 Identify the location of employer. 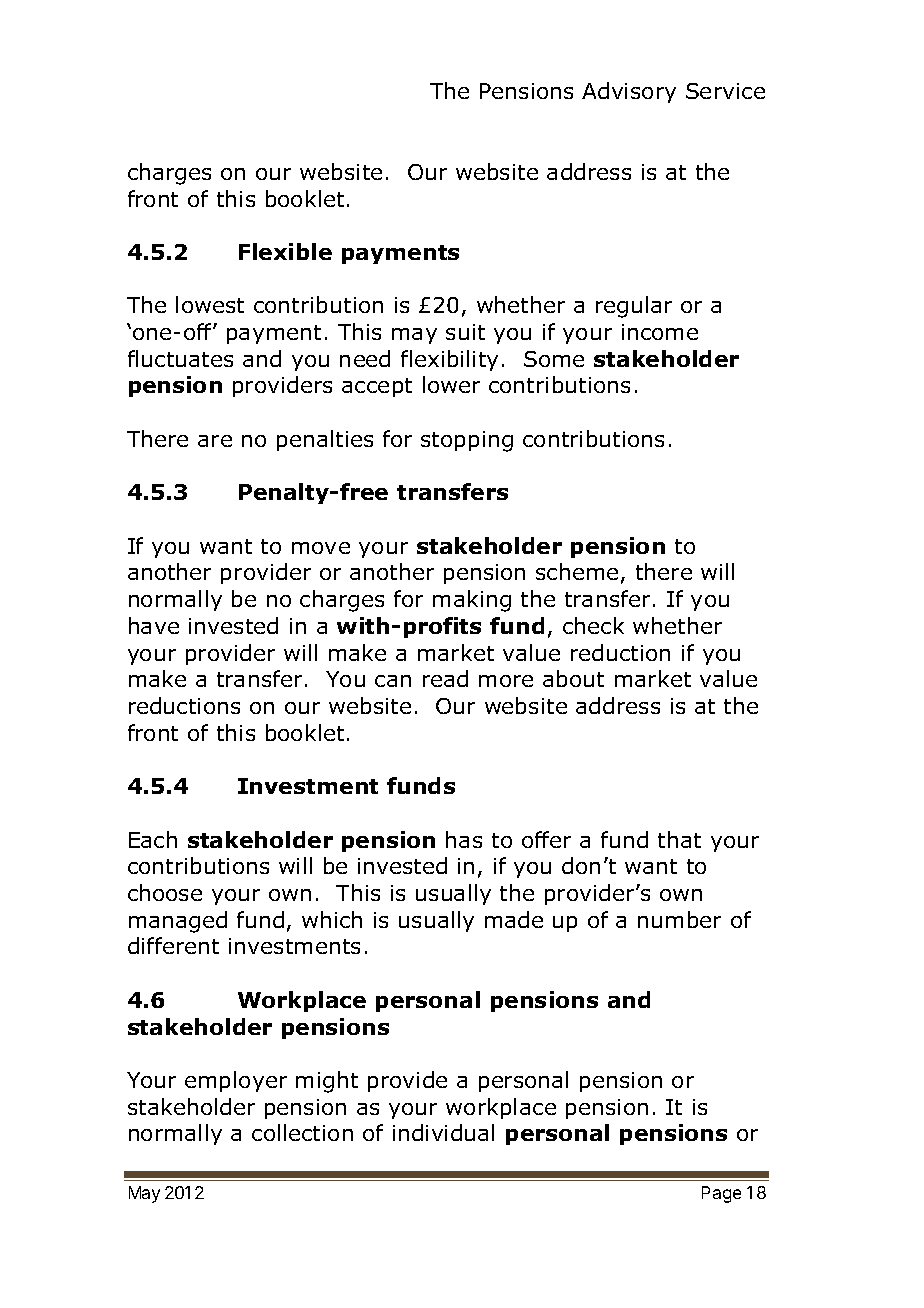
(236, 1081).
